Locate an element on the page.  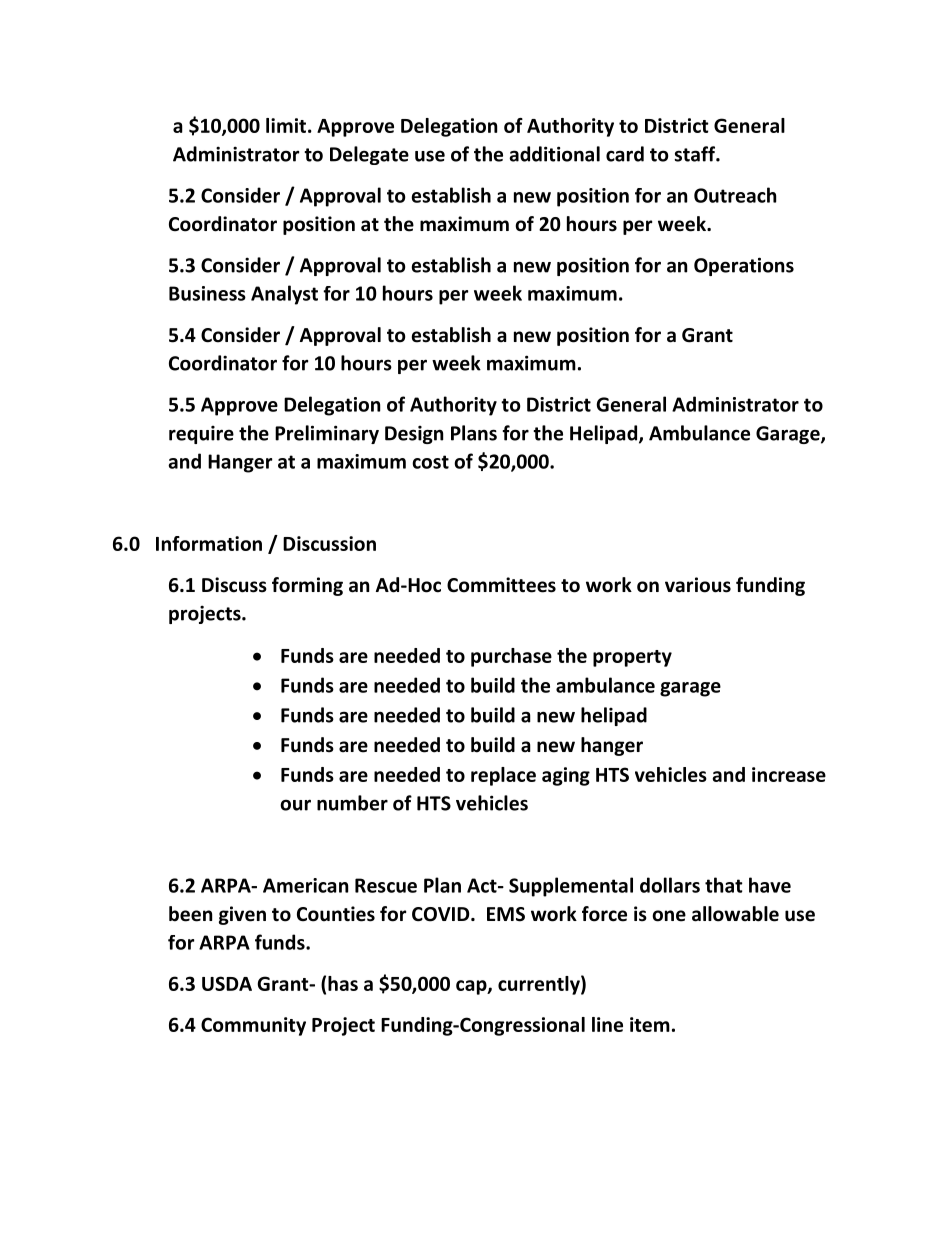
limit is located at coordinates (286, 125).
